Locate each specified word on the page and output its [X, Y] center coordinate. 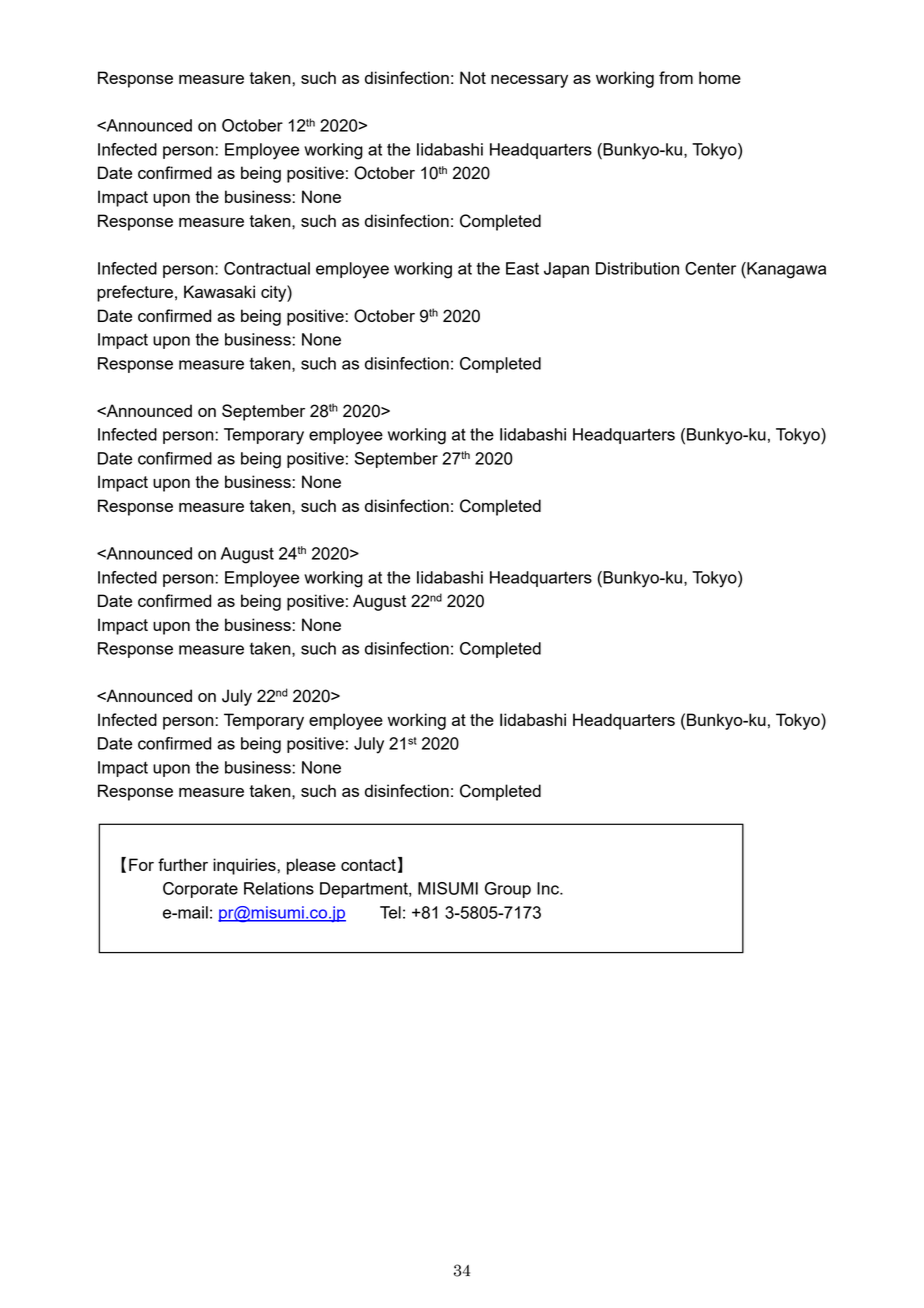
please [311, 866]
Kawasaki [219, 291]
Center [710, 268]
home [720, 77]
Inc [549, 888]
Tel [390, 912]
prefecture [135, 293]
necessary [529, 81]
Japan [566, 270]
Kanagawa [785, 270]
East [522, 268]
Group [508, 890]
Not [473, 77]
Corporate [200, 890]
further [183, 864]
